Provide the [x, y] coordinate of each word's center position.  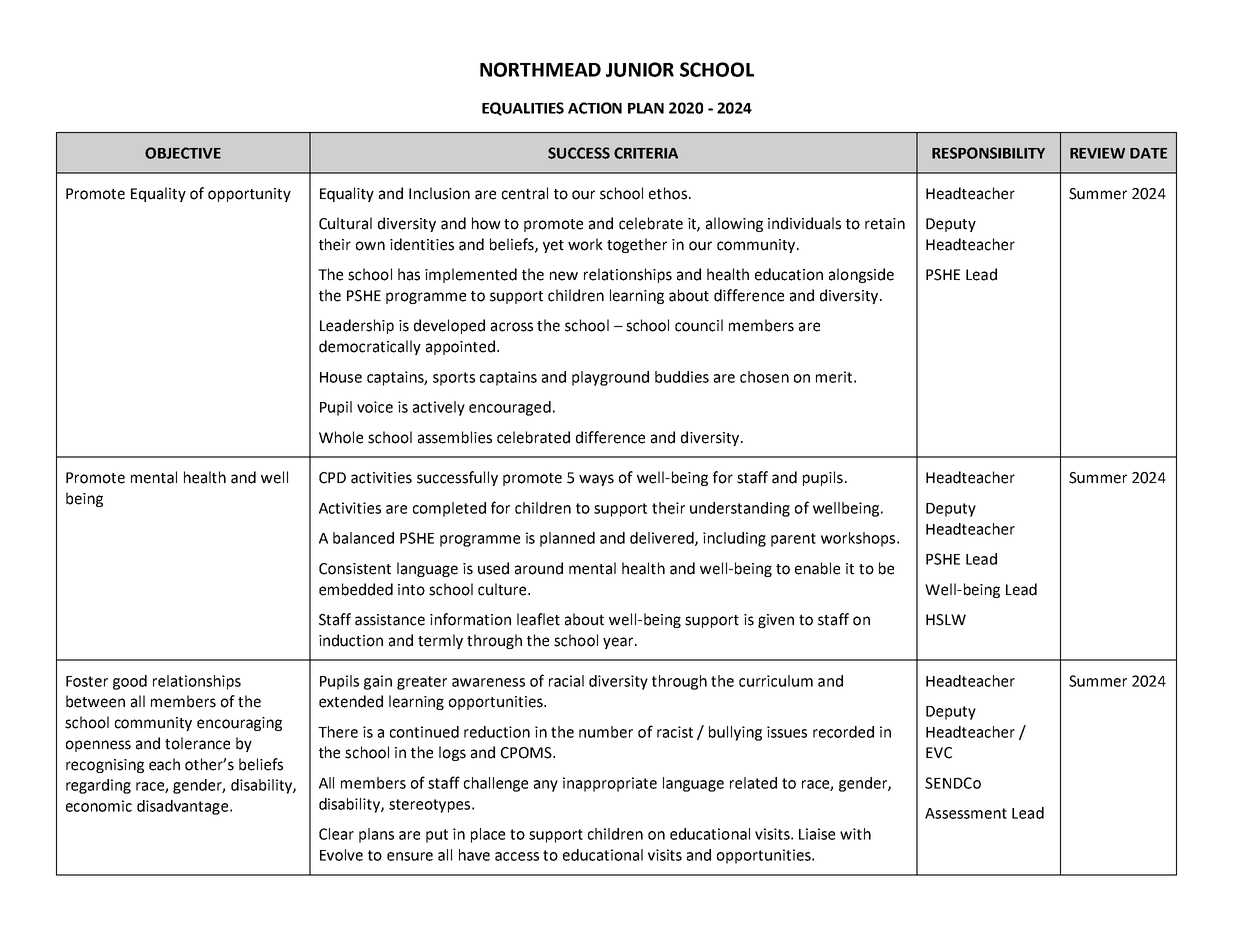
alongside [861, 275]
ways [596, 480]
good [130, 682]
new [564, 276]
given [776, 621]
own [370, 246]
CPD [332, 478]
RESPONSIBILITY [988, 153]
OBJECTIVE [183, 153]
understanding [740, 509]
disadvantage [182, 807]
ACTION [595, 108]
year [619, 643]
